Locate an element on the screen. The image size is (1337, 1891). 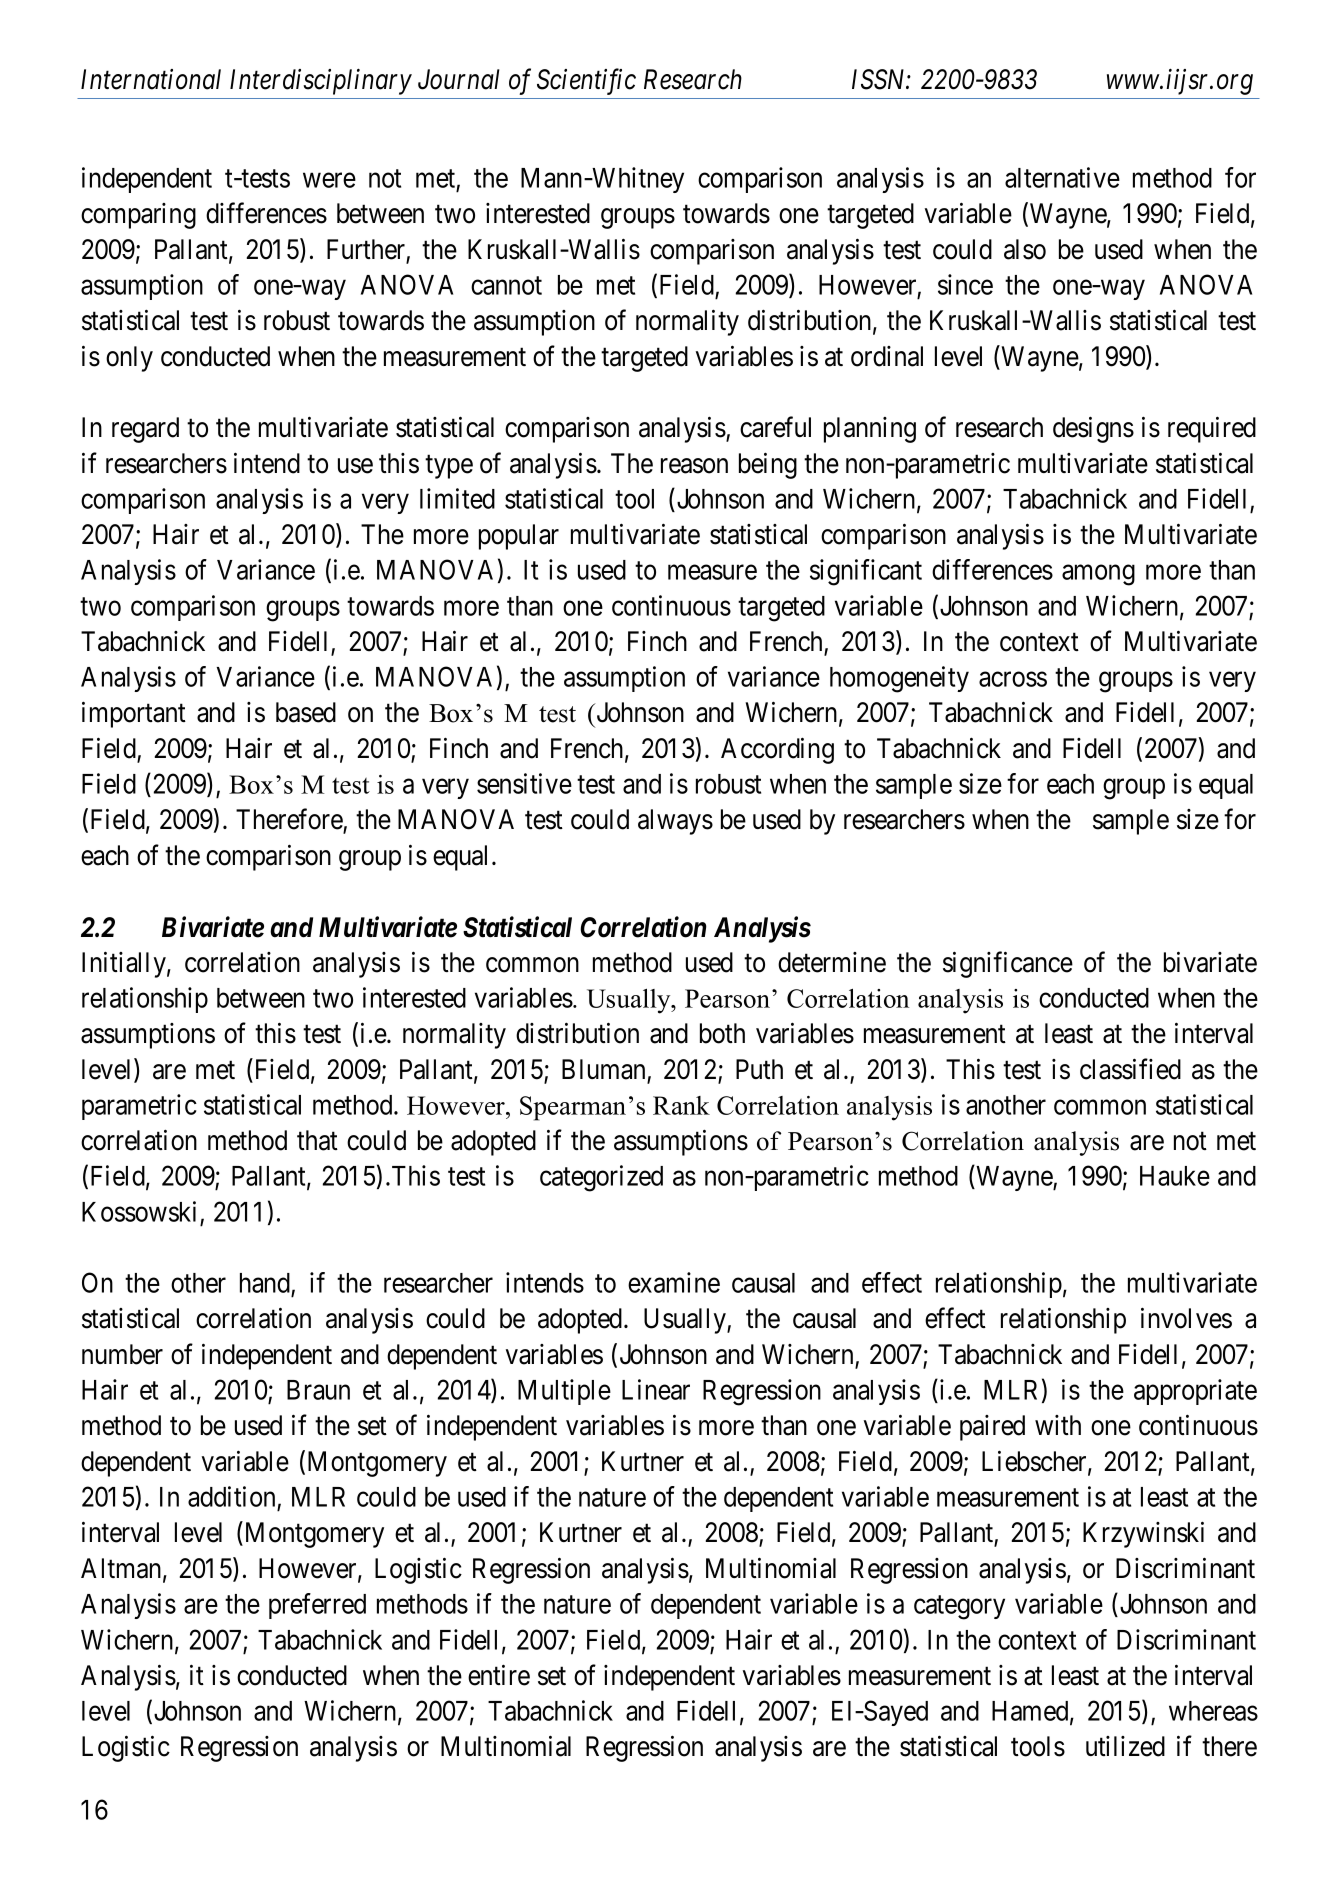
Scientific is located at coordinates (586, 81).
